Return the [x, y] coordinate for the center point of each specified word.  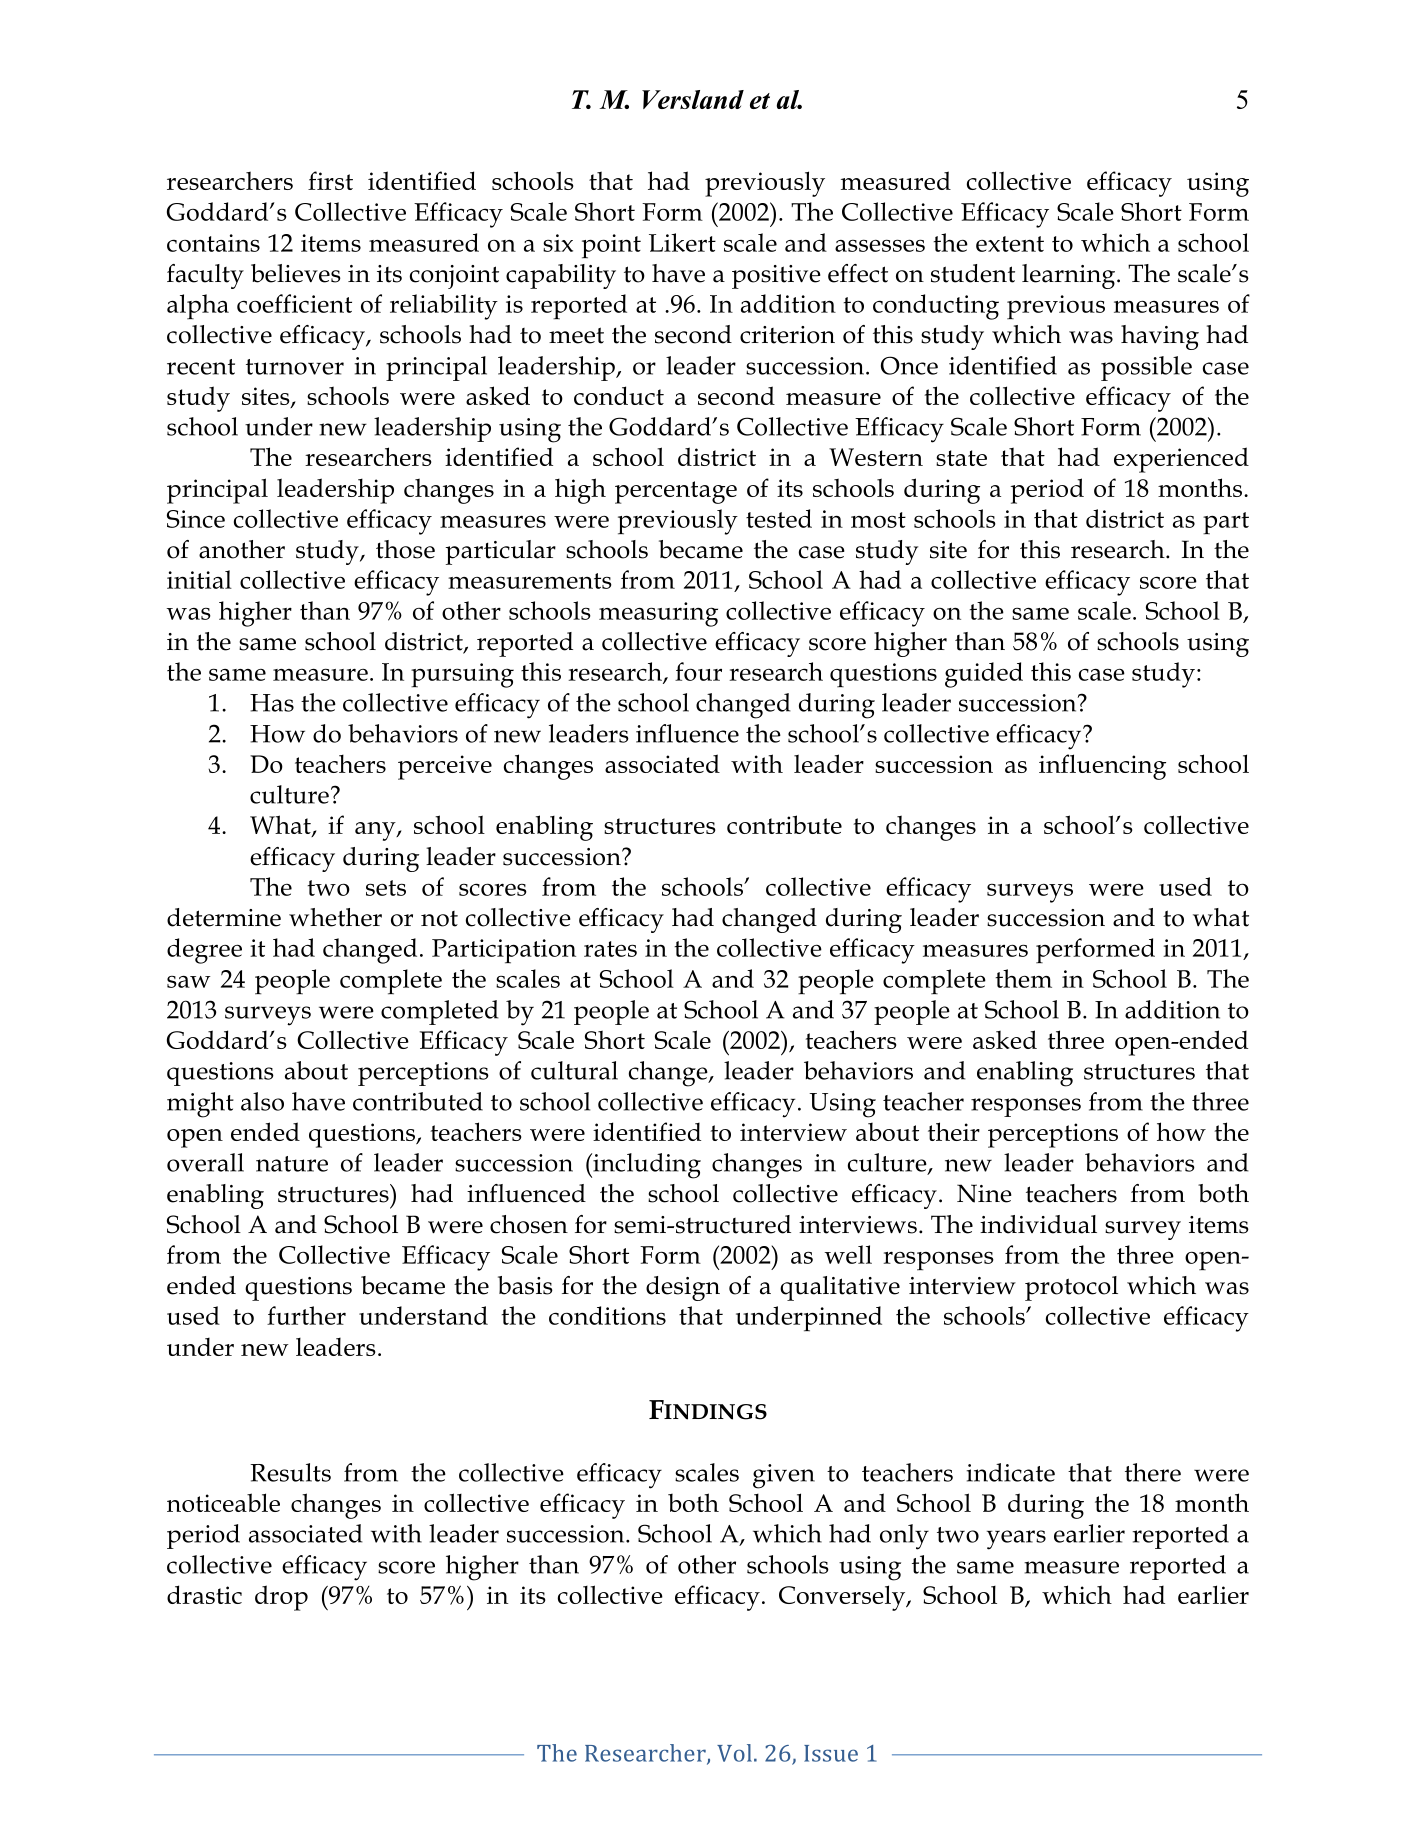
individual [1038, 1224]
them [1023, 978]
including [646, 1166]
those [405, 549]
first [330, 180]
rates [610, 949]
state [961, 458]
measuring [658, 614]
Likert [682, 242]
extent [1010, 244]
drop [281, 1598]
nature [292, 1164]
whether [335, 917]
